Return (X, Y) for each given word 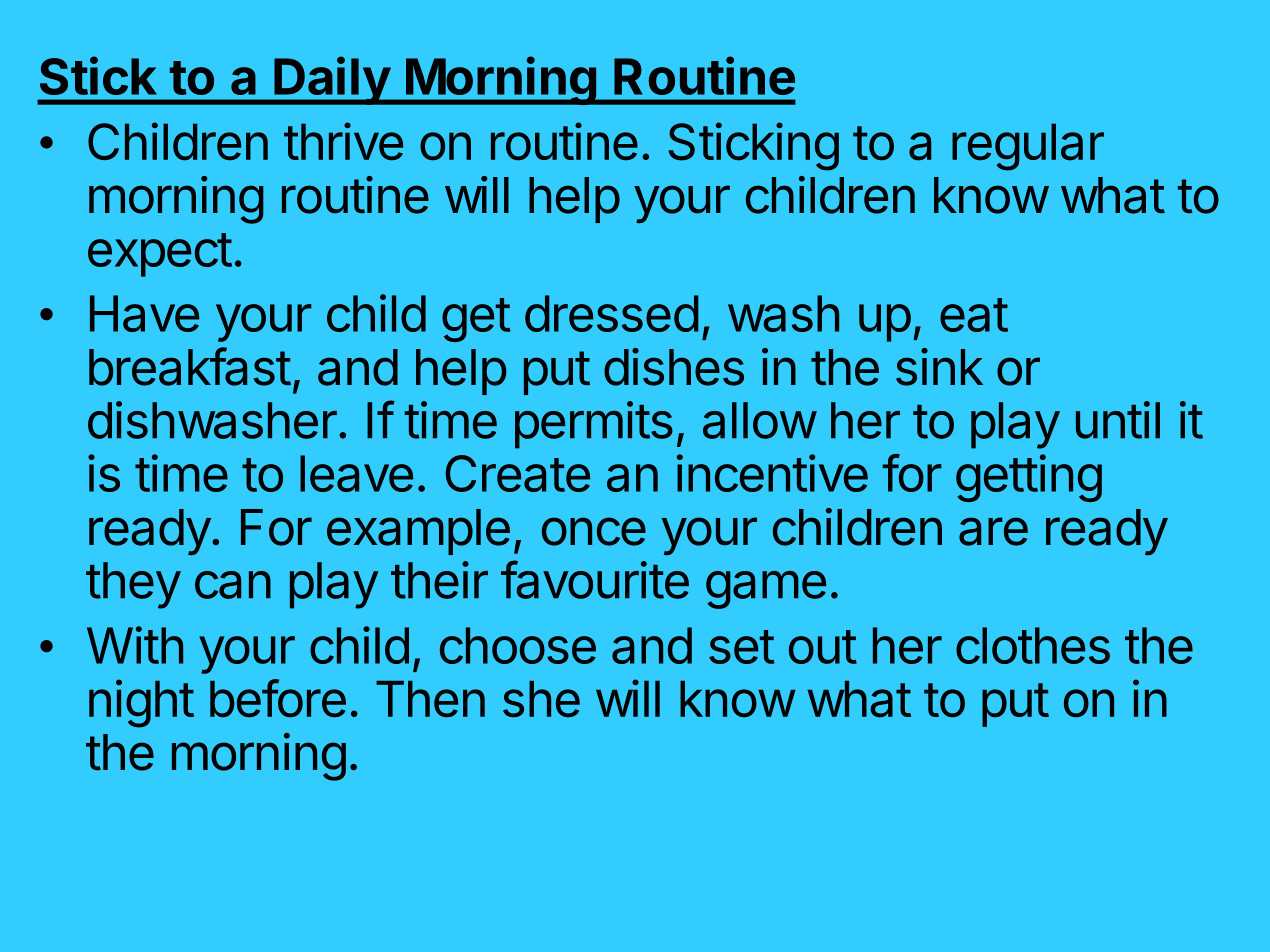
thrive (343, 141)
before (278, 698)
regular (1028, 147)
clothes (1033, 645)
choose (518, 645)
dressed (611, 313)
